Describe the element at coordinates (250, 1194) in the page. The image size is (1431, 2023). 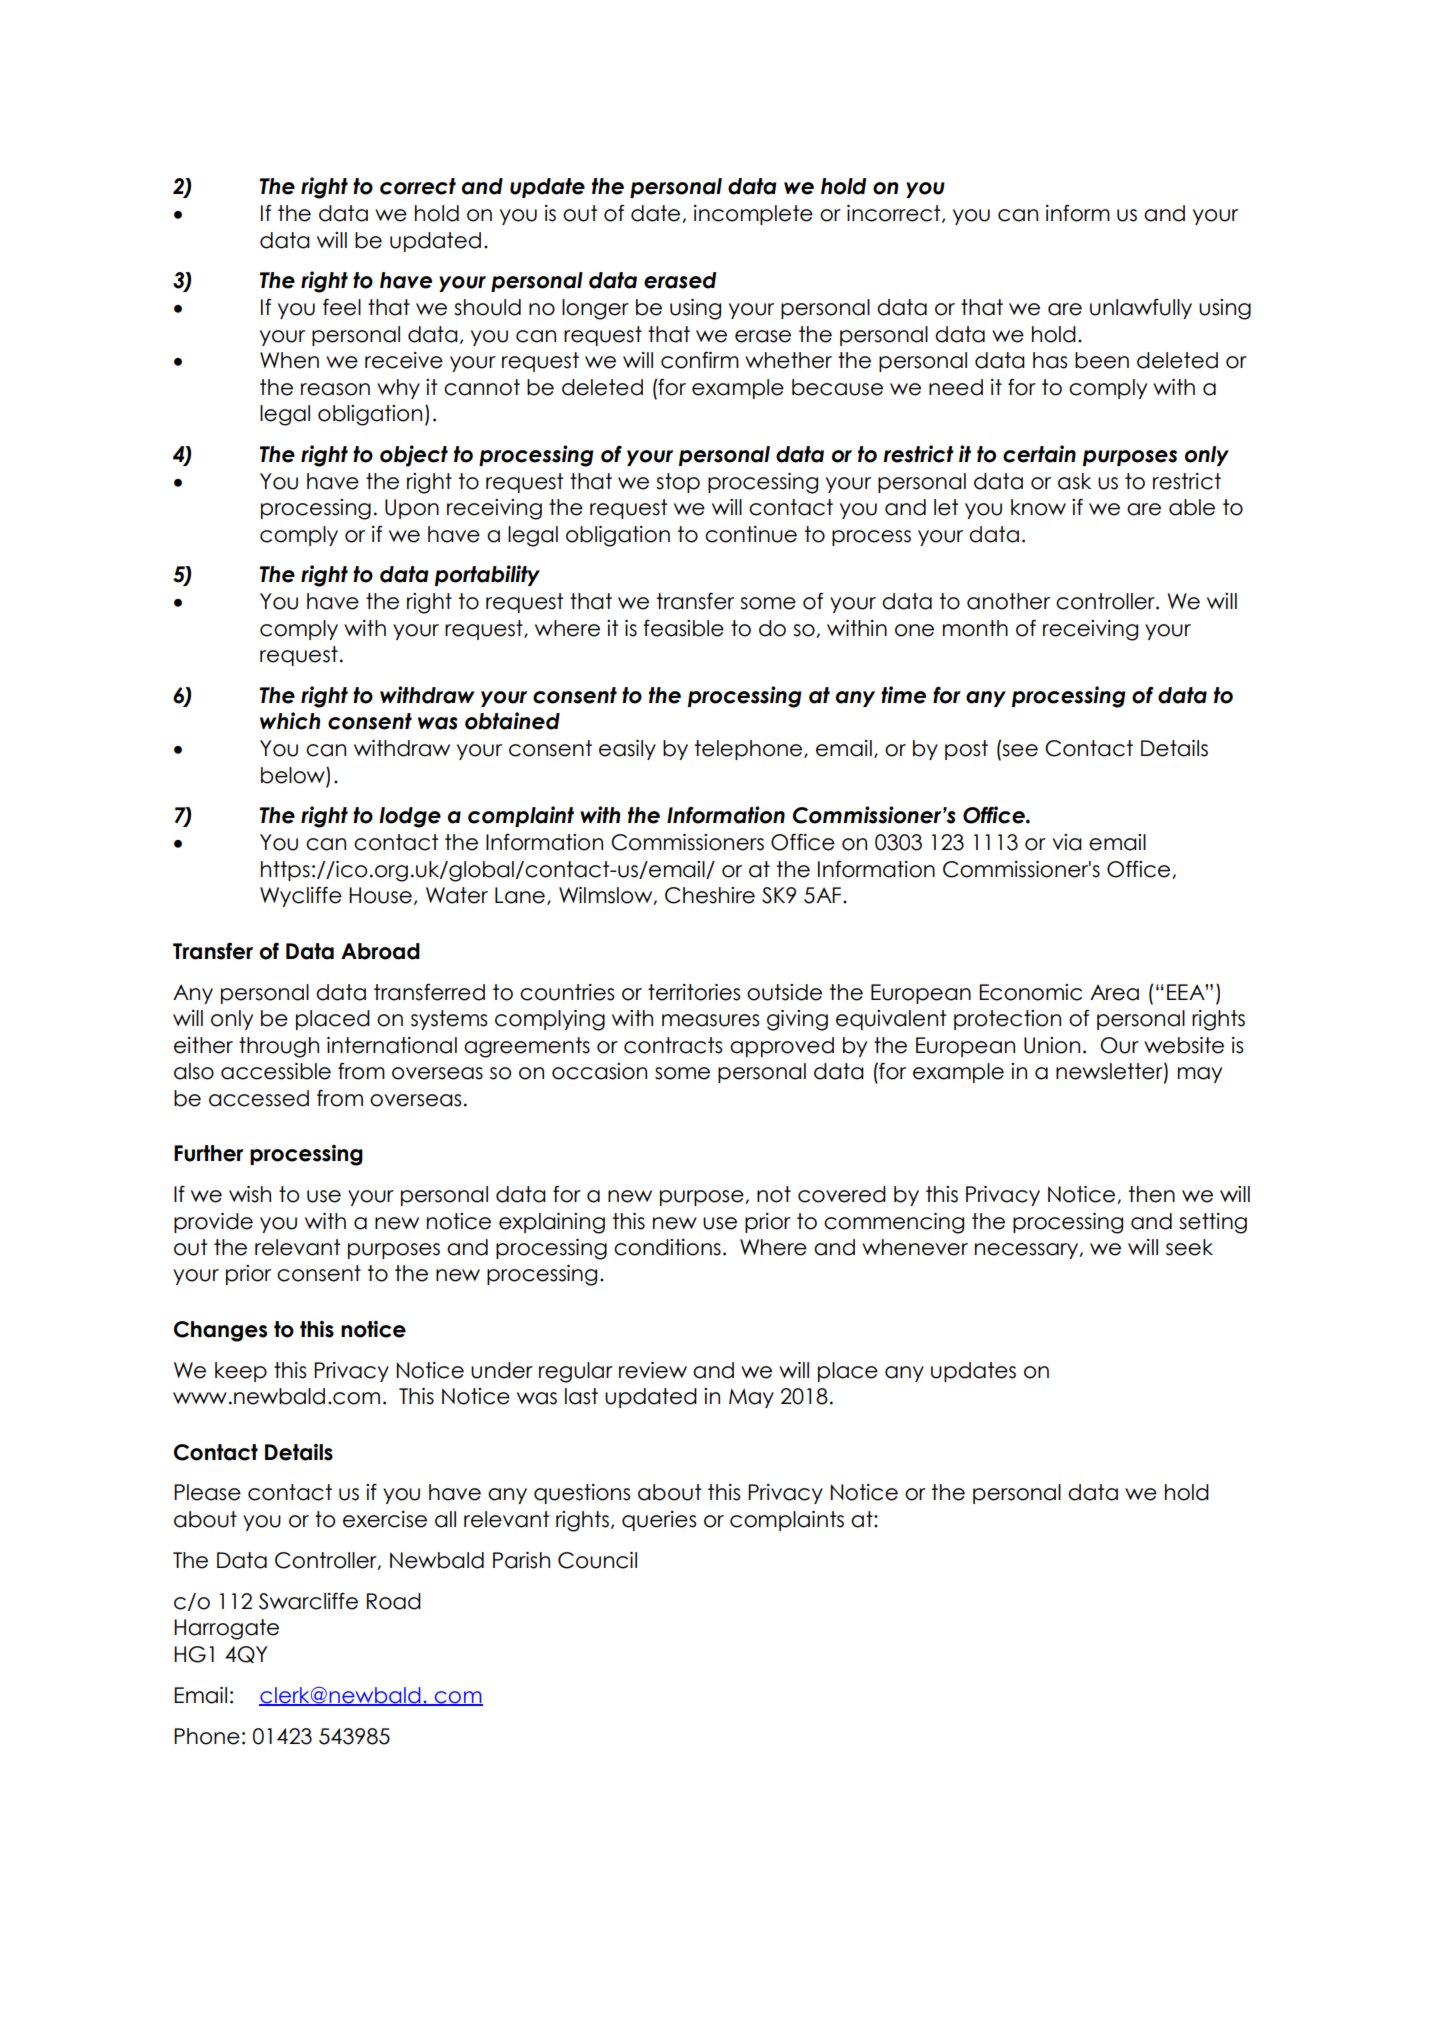
I see `wish` at that location.
